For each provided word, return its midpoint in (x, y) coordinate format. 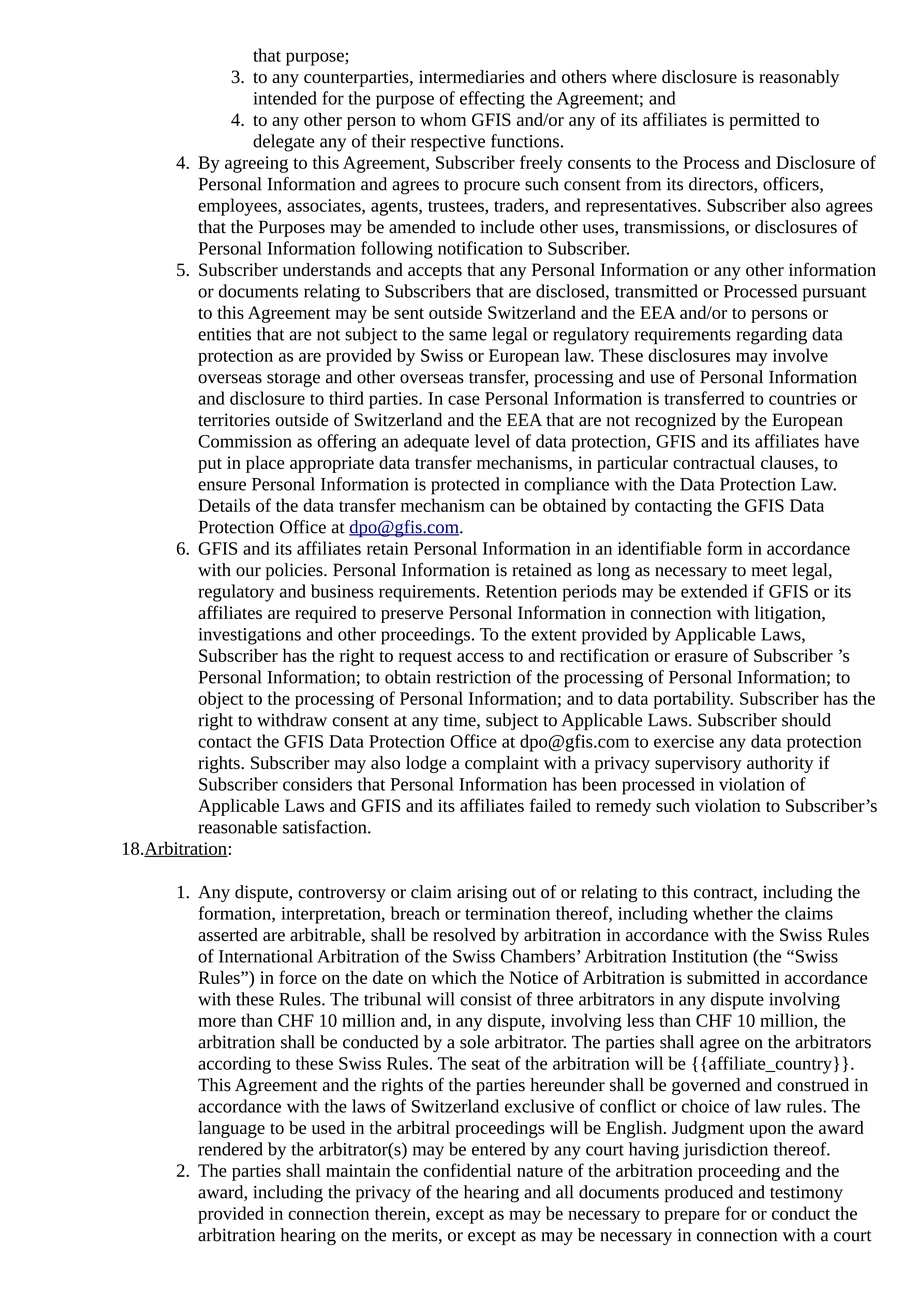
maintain (358, 1170)
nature (540, 1171)
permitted (764, 121)
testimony (806, 1194)
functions (525, 141)
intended (285, 98)
